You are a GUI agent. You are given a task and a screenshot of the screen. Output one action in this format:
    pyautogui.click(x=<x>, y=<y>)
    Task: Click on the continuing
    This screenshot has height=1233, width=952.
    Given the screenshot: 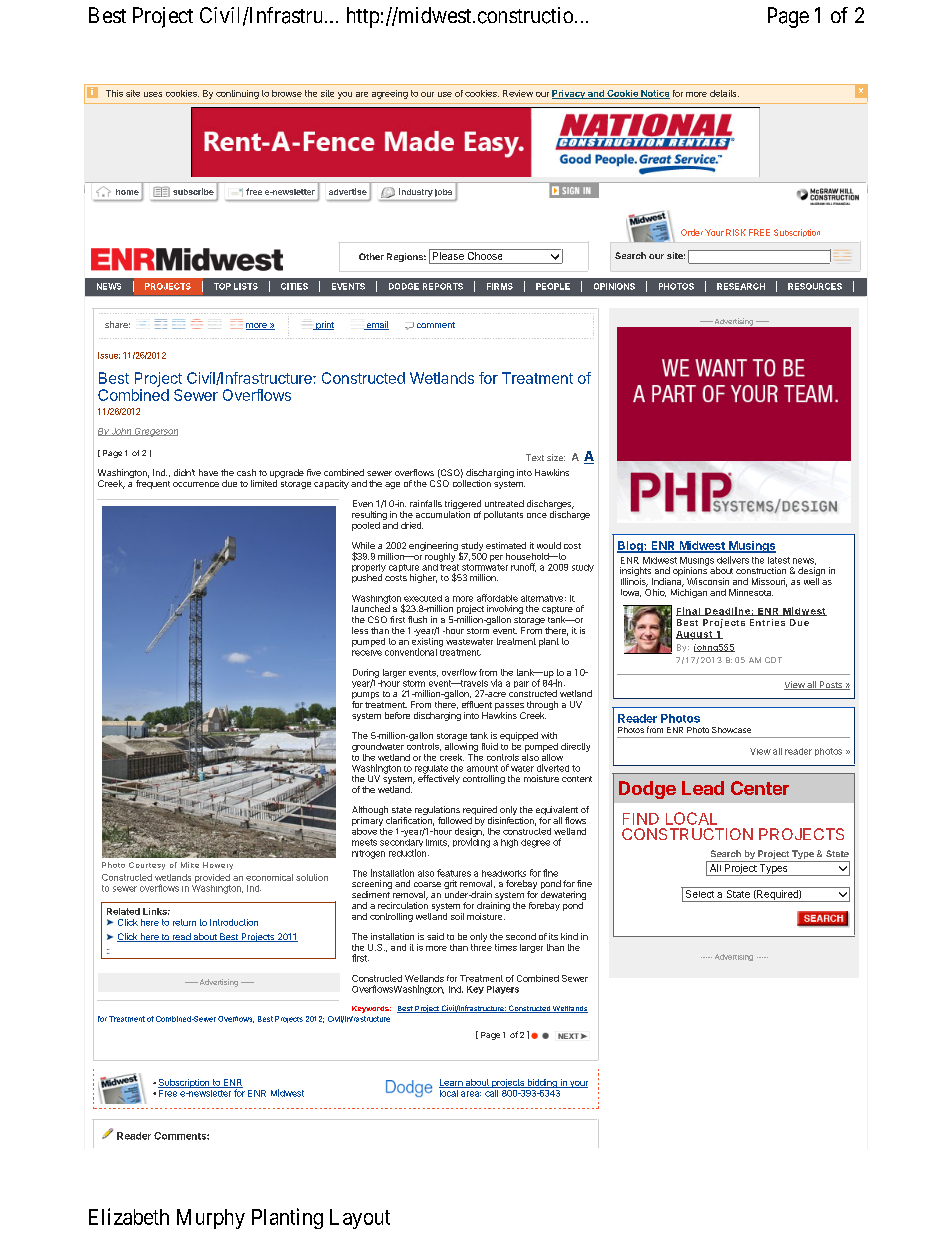 What is the action you would take?
    pyautogui.click(x=237, y=94)
